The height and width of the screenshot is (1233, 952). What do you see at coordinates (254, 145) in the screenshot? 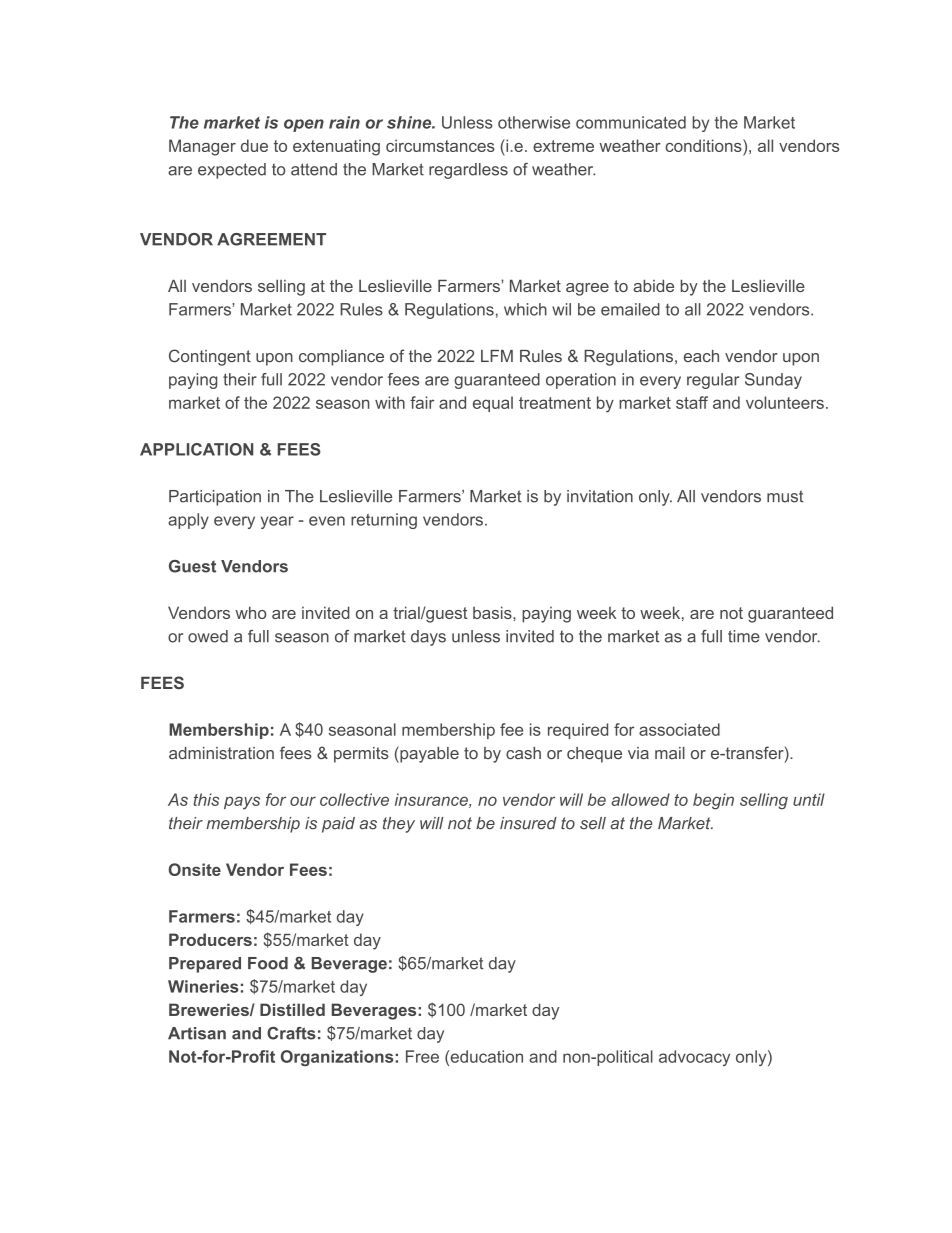
I see `due` at bounding box center [254, 145].
